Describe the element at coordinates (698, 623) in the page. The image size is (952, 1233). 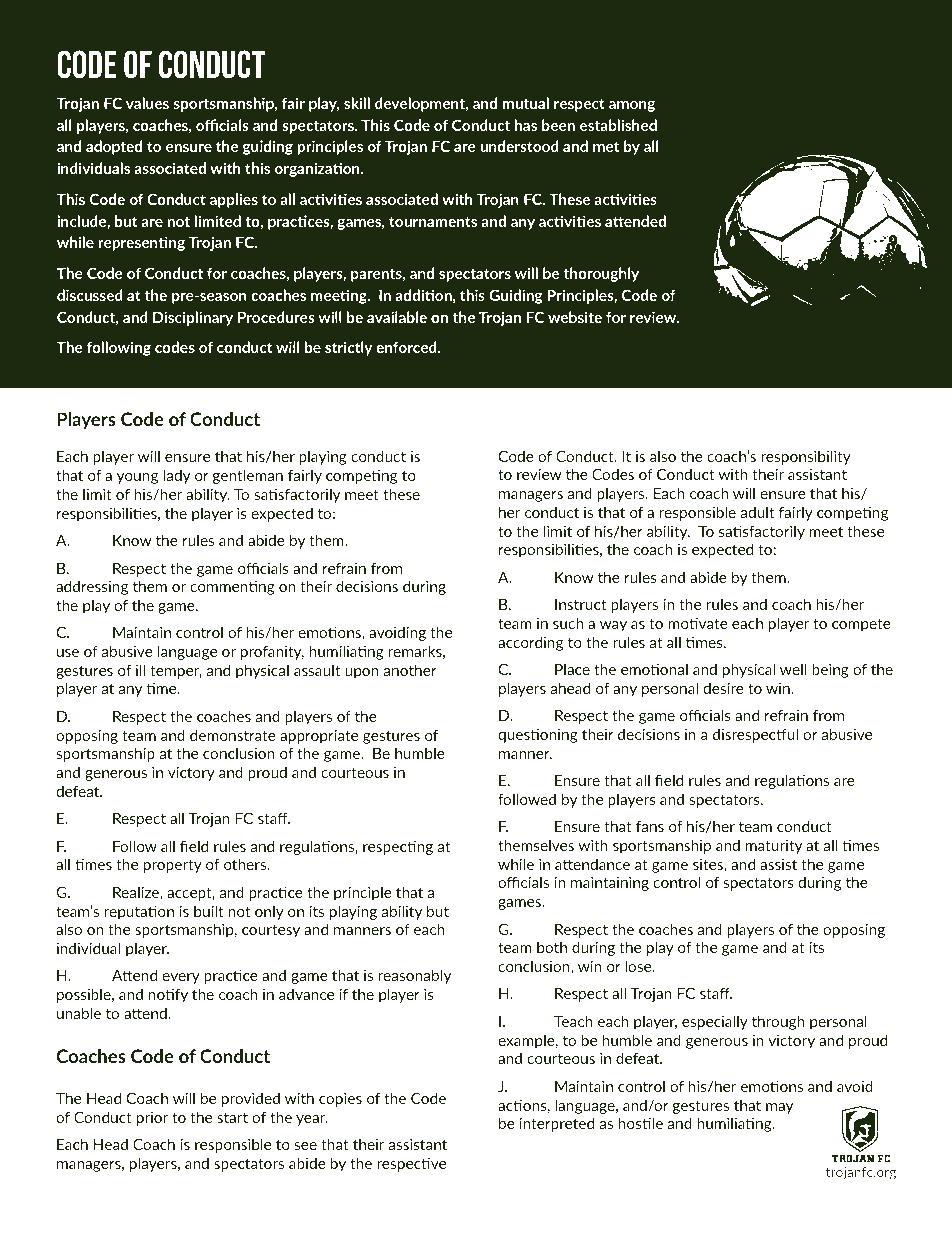
I see `motivate` at that location.
